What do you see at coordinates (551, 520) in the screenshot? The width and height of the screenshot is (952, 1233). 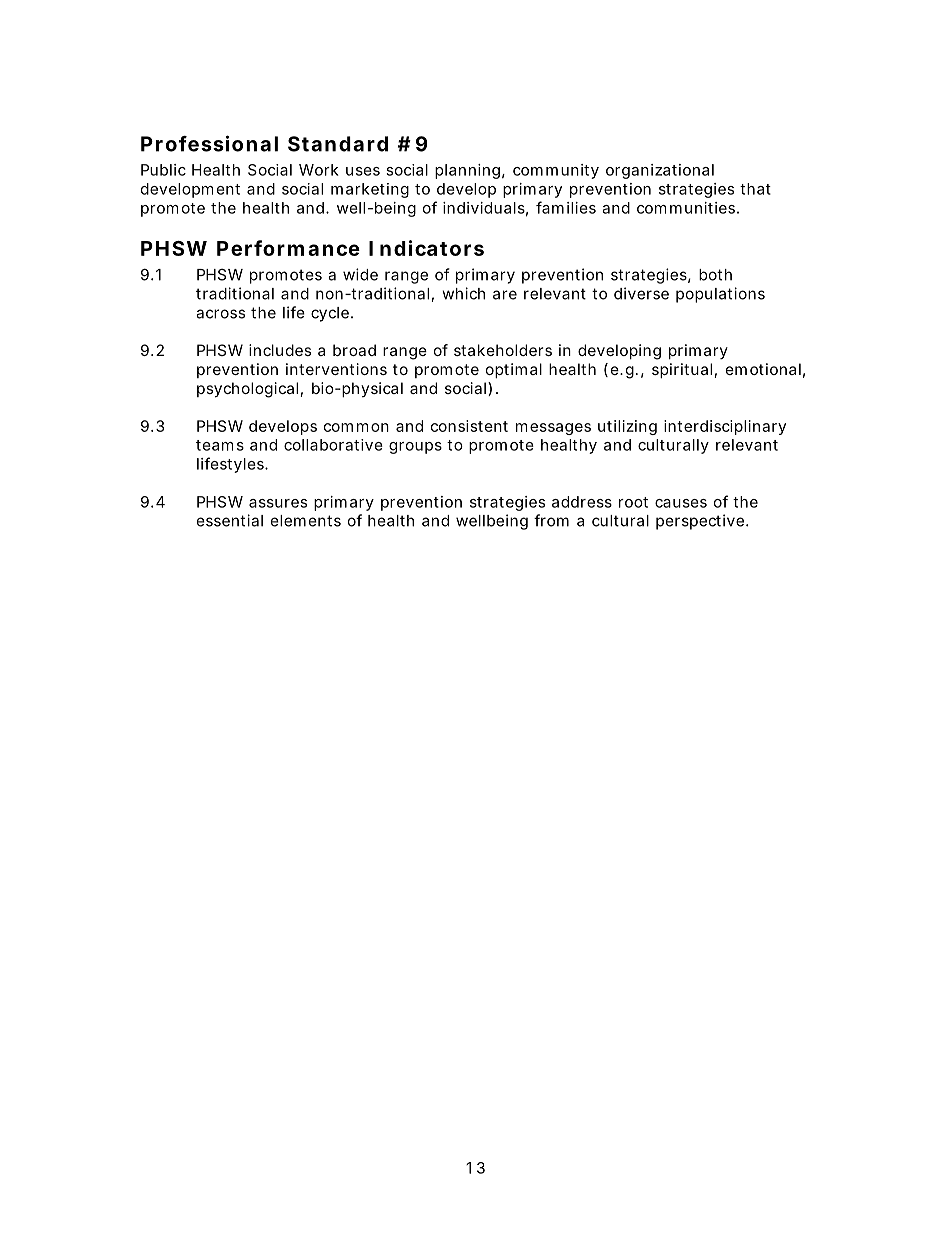 I see `from` at bounding box center [551, 520].
